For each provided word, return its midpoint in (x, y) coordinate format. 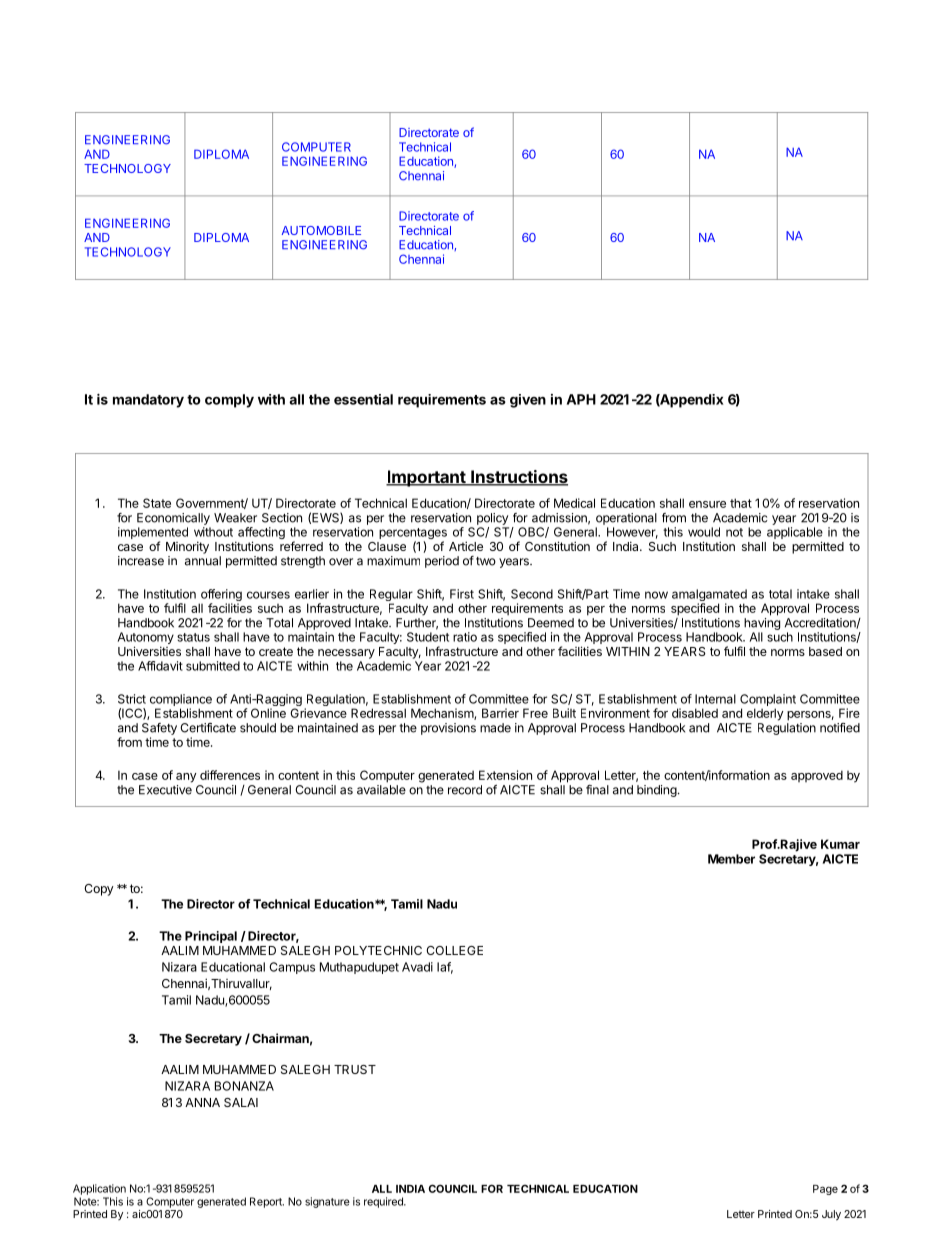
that (741, 503)
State (157, 503)
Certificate (208, 728)
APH (581, 399)
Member (731, 859)
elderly (765, 714)
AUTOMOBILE (321, 230)
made (495, 728)
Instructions (518, 478)
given (528, 401)
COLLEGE (454, 950)
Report (267, 1202)
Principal (211, 937)
